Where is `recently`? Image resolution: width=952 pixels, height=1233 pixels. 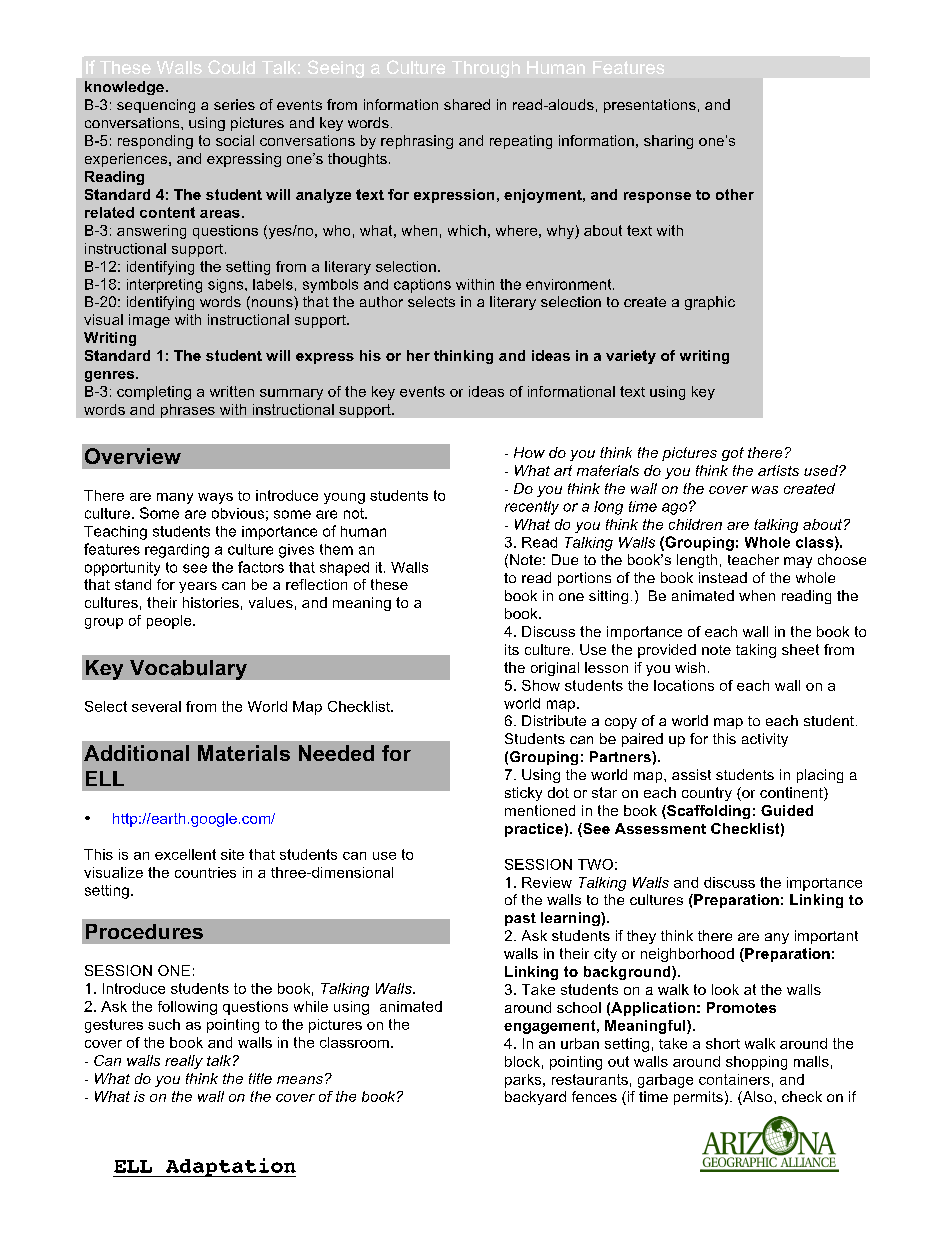
recently is located at coordinates (532, 508).
